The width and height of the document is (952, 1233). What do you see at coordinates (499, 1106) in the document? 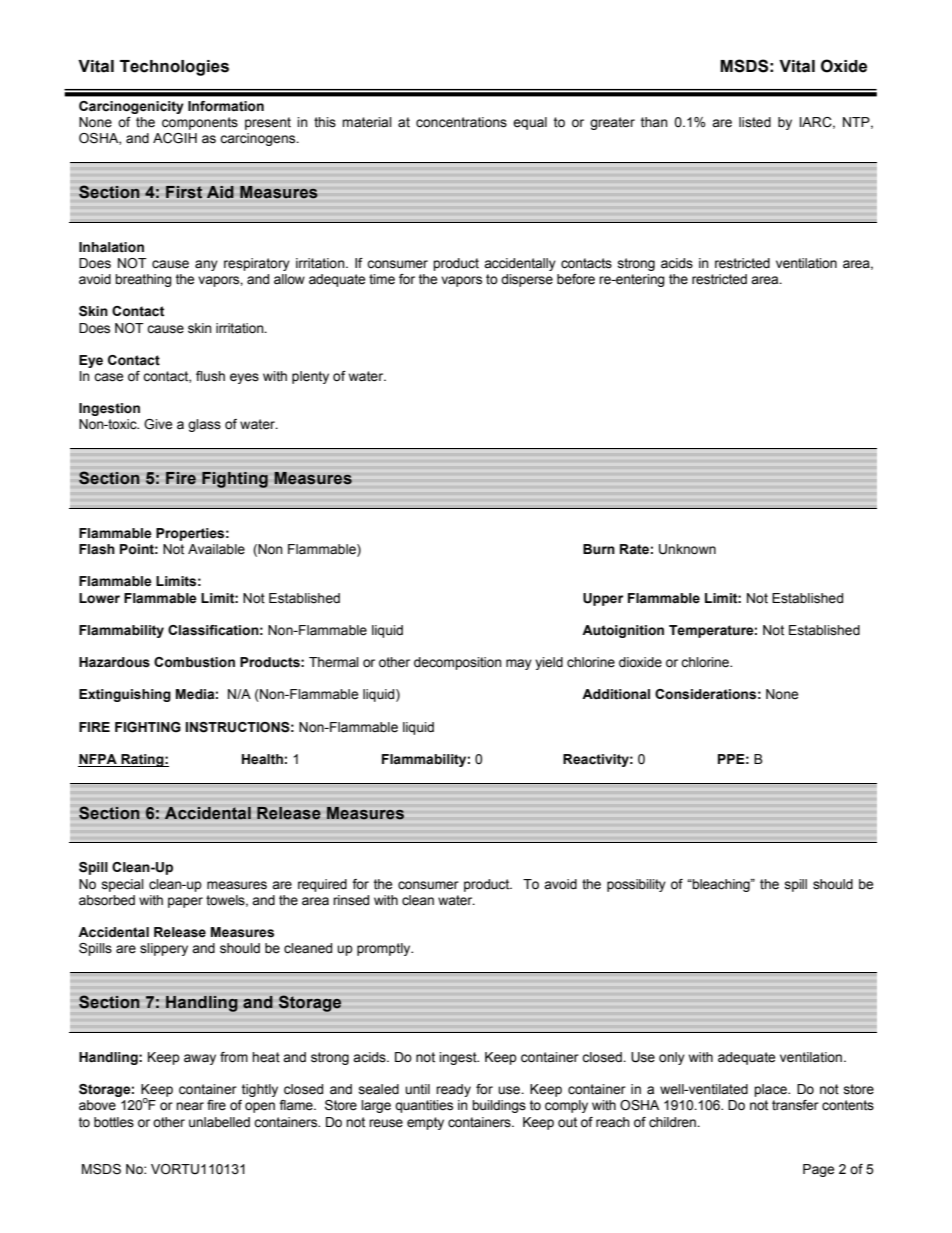
I see `buildings` at bounding box center [499, 1106].
